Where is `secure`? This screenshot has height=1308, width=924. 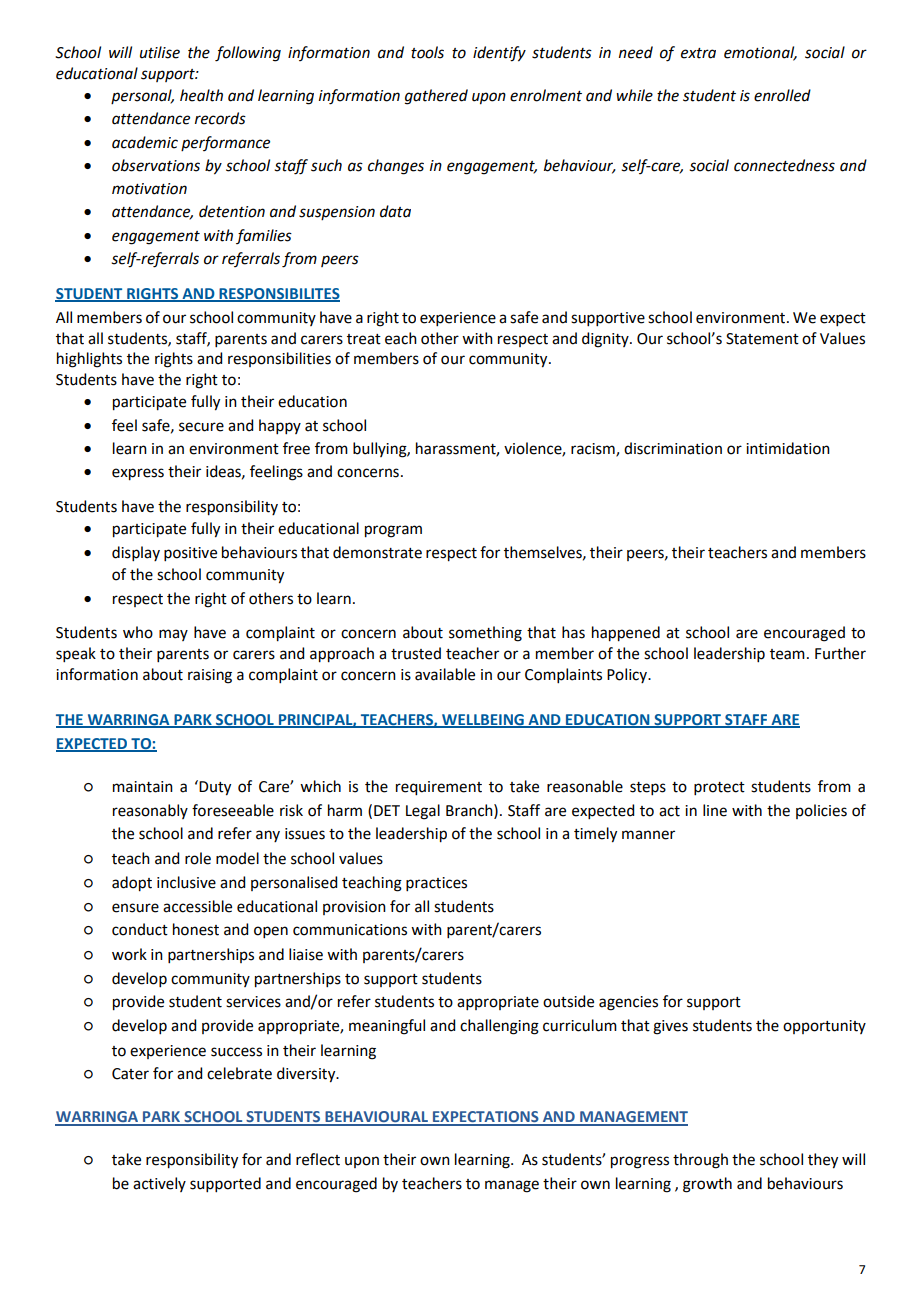 secure is located at coordinates (201, 427).
